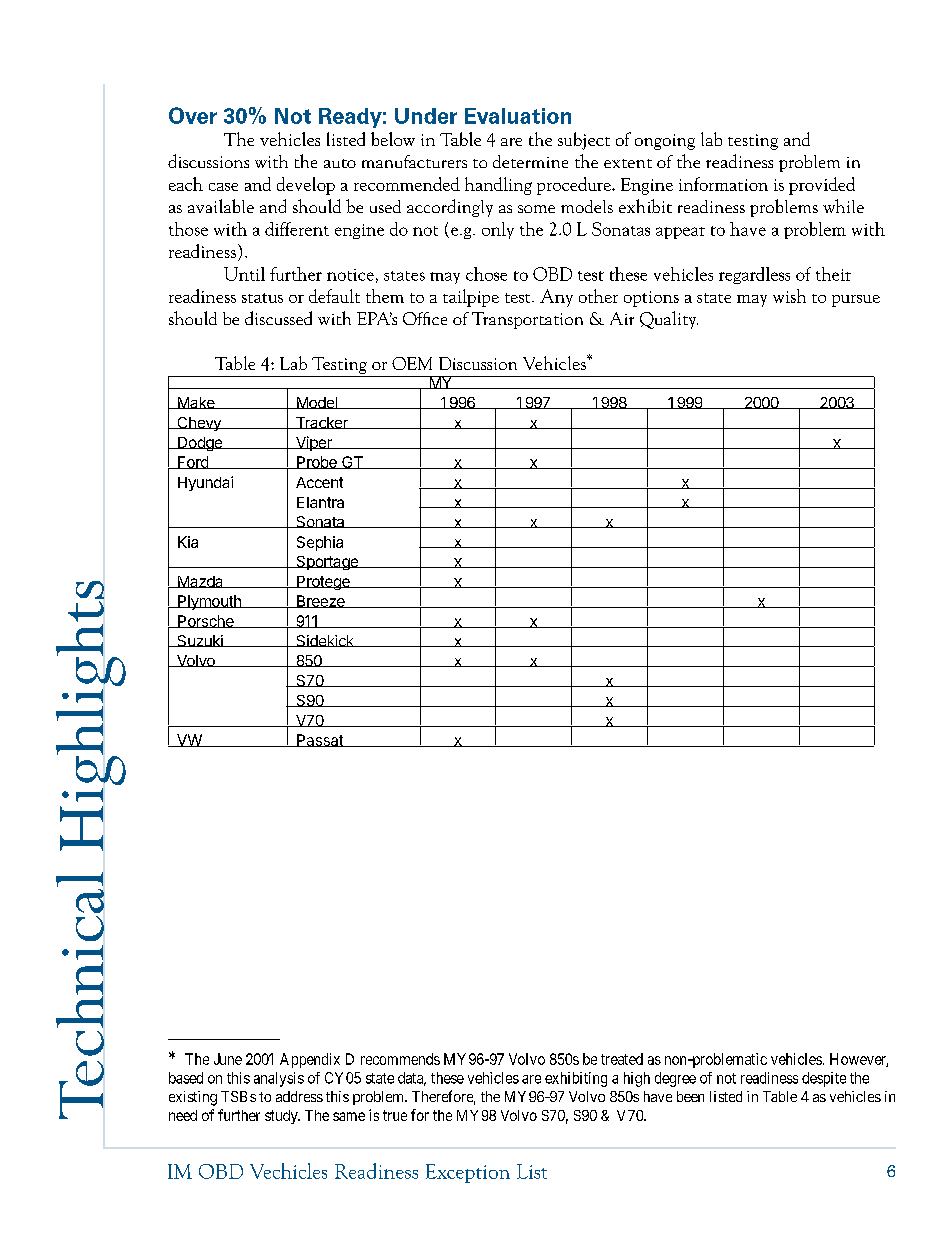 This screenshot has width=952, height=1233. What do you see at coordinates (323, 583) in the screenshot?
I see `Protege` at bounding box center [323, 583].
